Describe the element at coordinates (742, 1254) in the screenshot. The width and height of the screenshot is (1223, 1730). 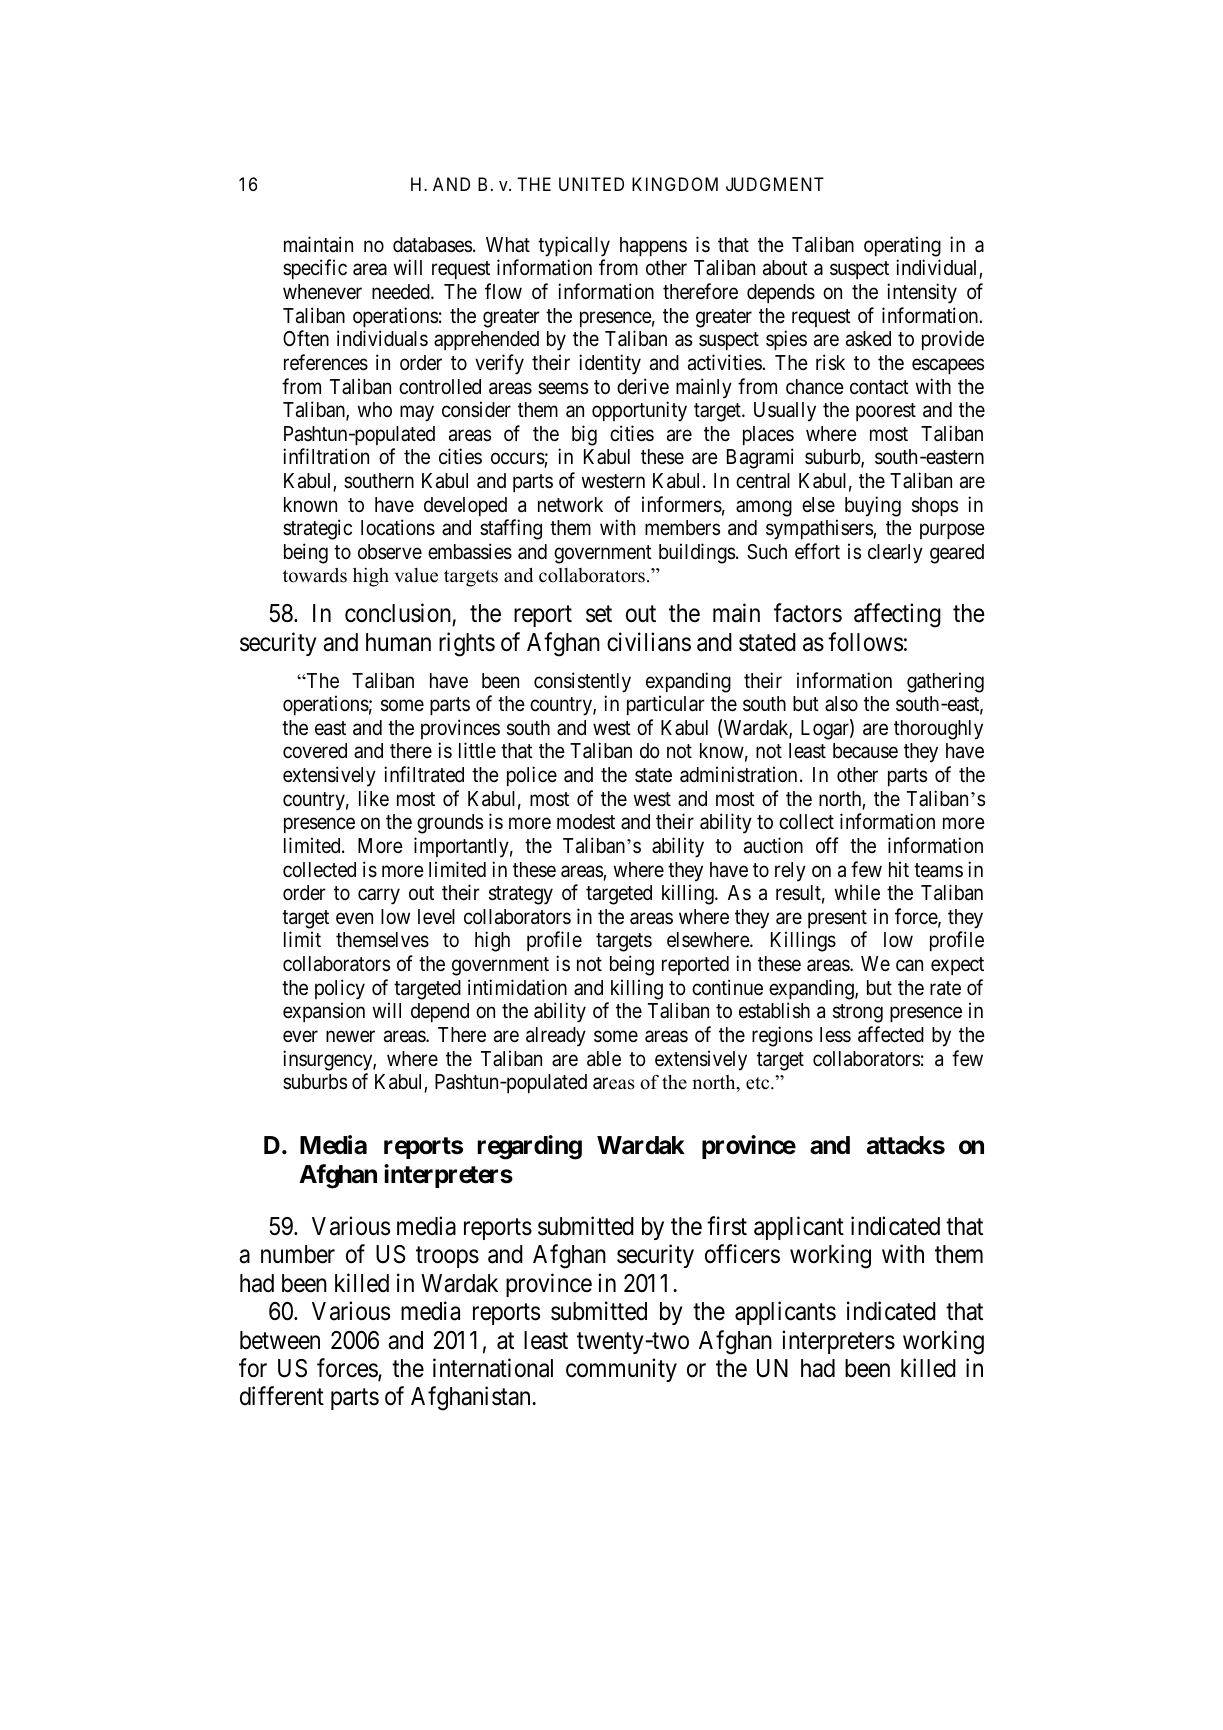
I see `officers` at that location.
